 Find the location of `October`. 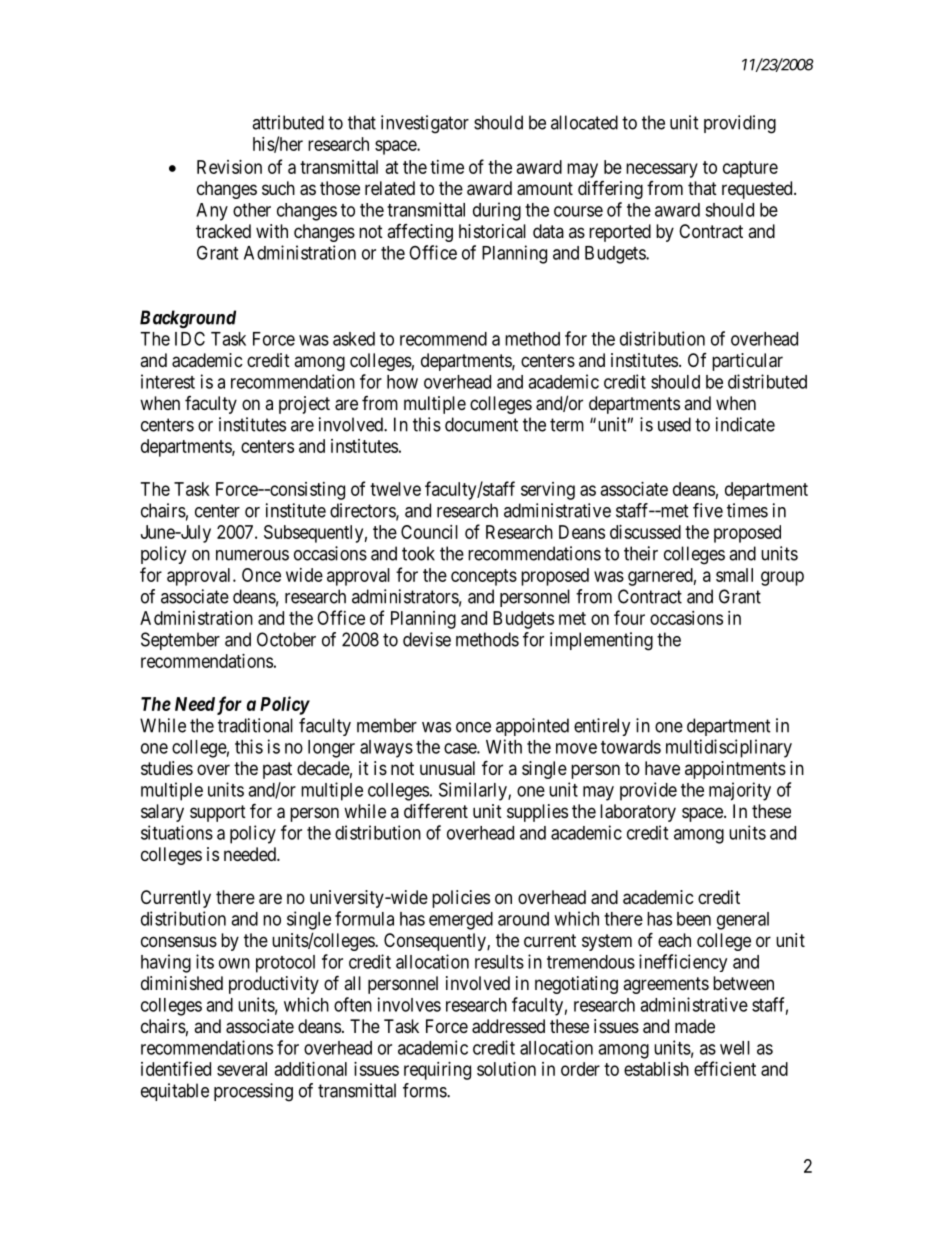

October is located at coordinates (286, 639).
